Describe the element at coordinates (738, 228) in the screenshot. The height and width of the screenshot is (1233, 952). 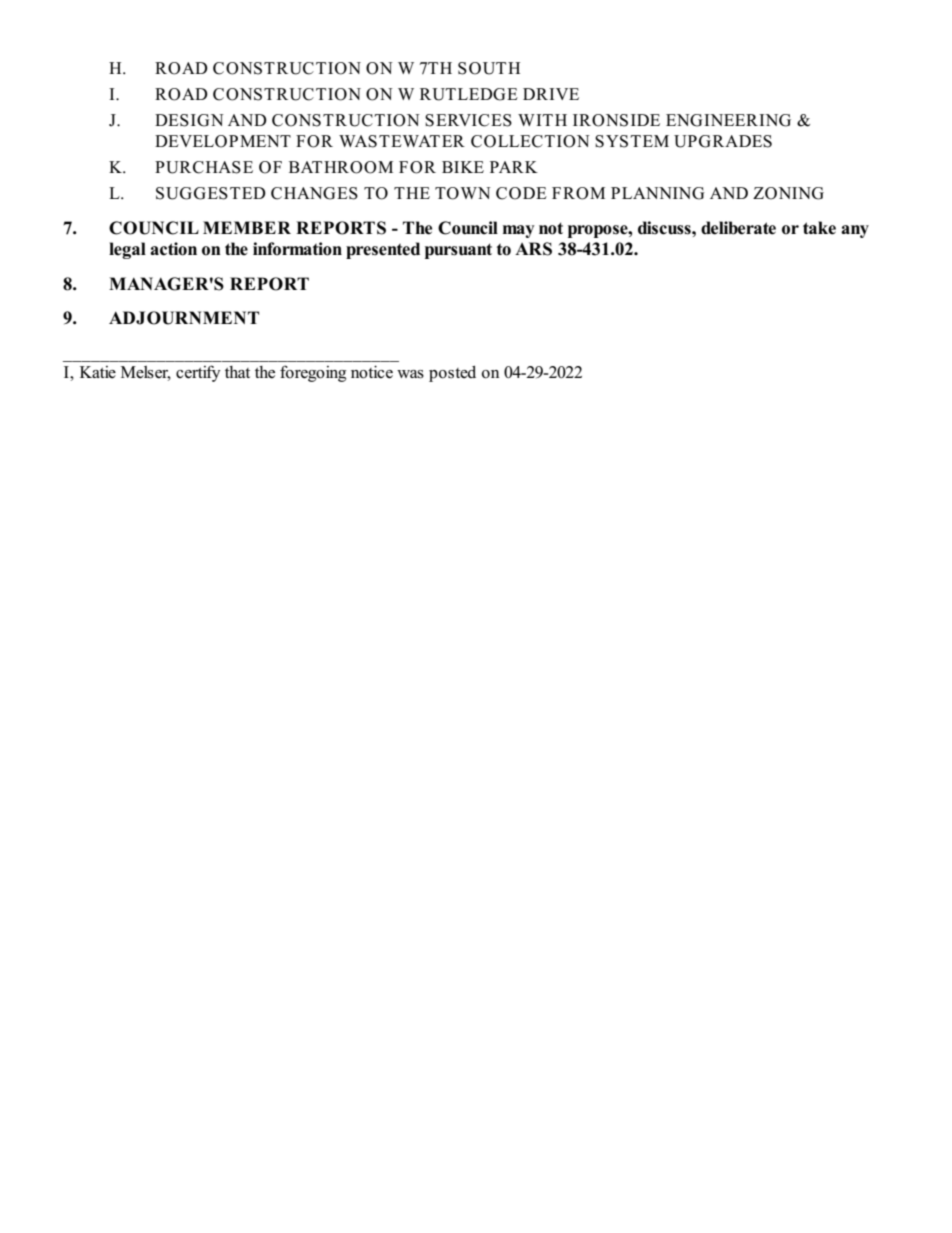
I see `deliberate` at that location.
